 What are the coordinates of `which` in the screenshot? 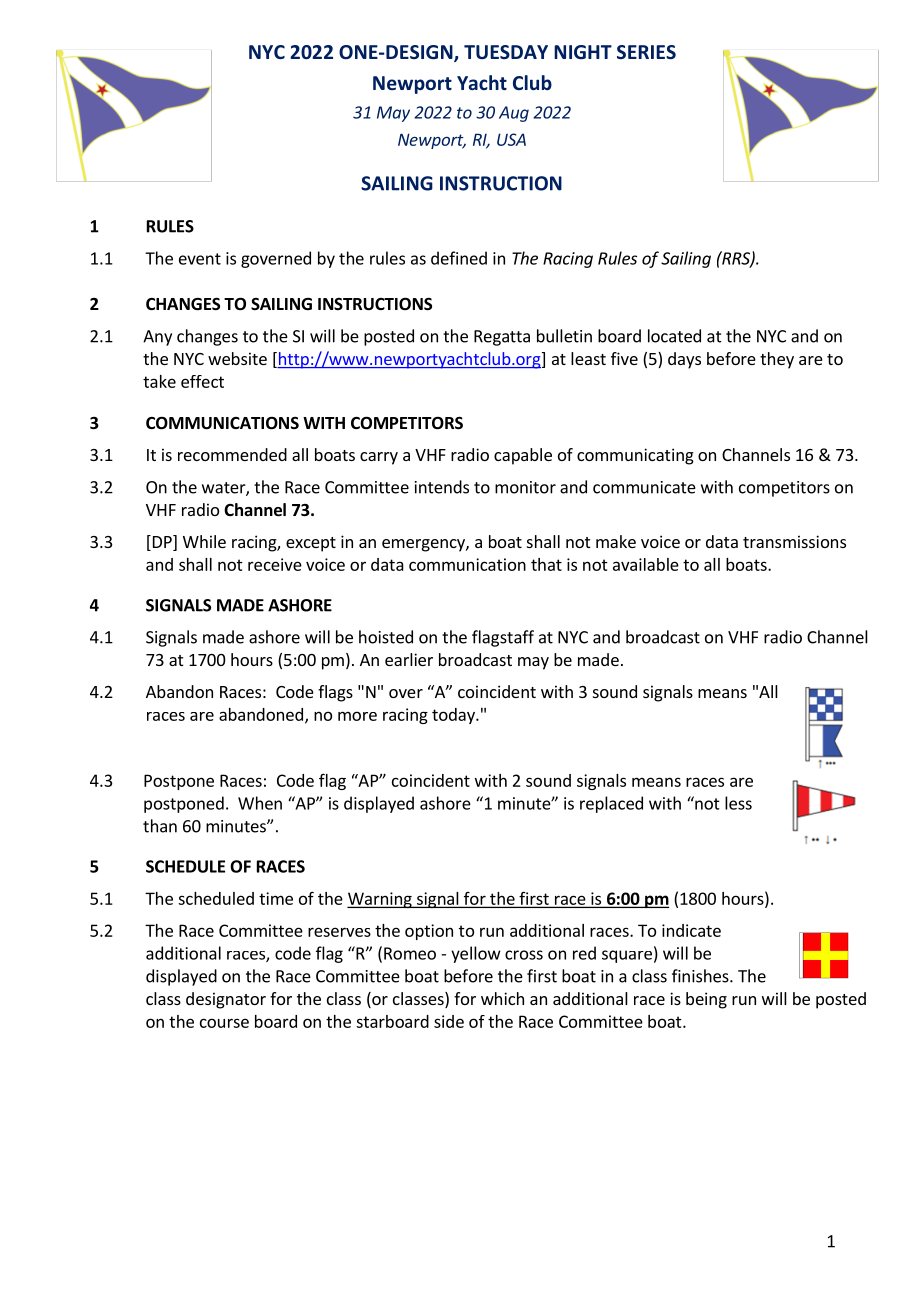 It's located at (502, 998).
